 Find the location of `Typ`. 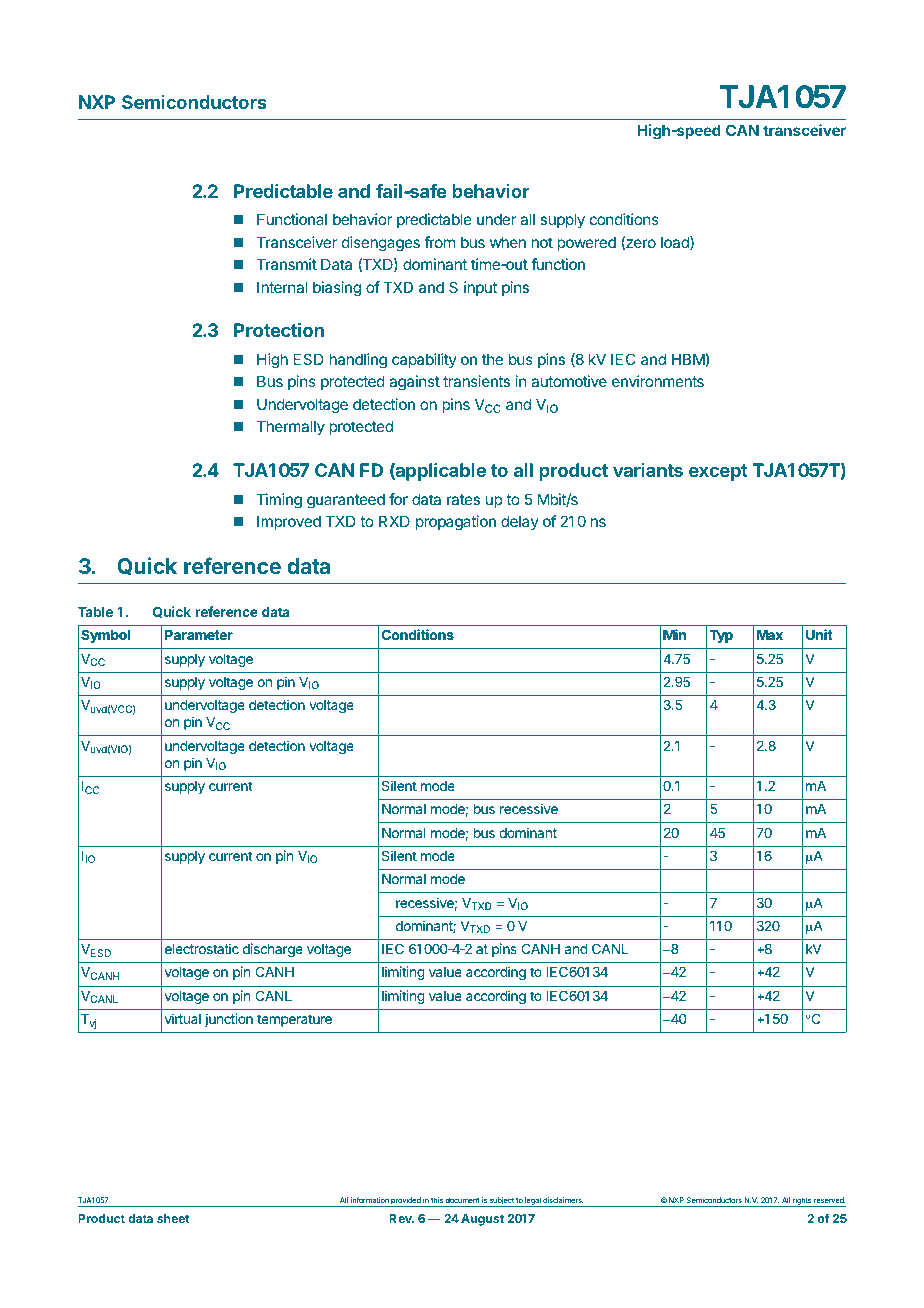

Typ is located at coordinates (721, 636).
